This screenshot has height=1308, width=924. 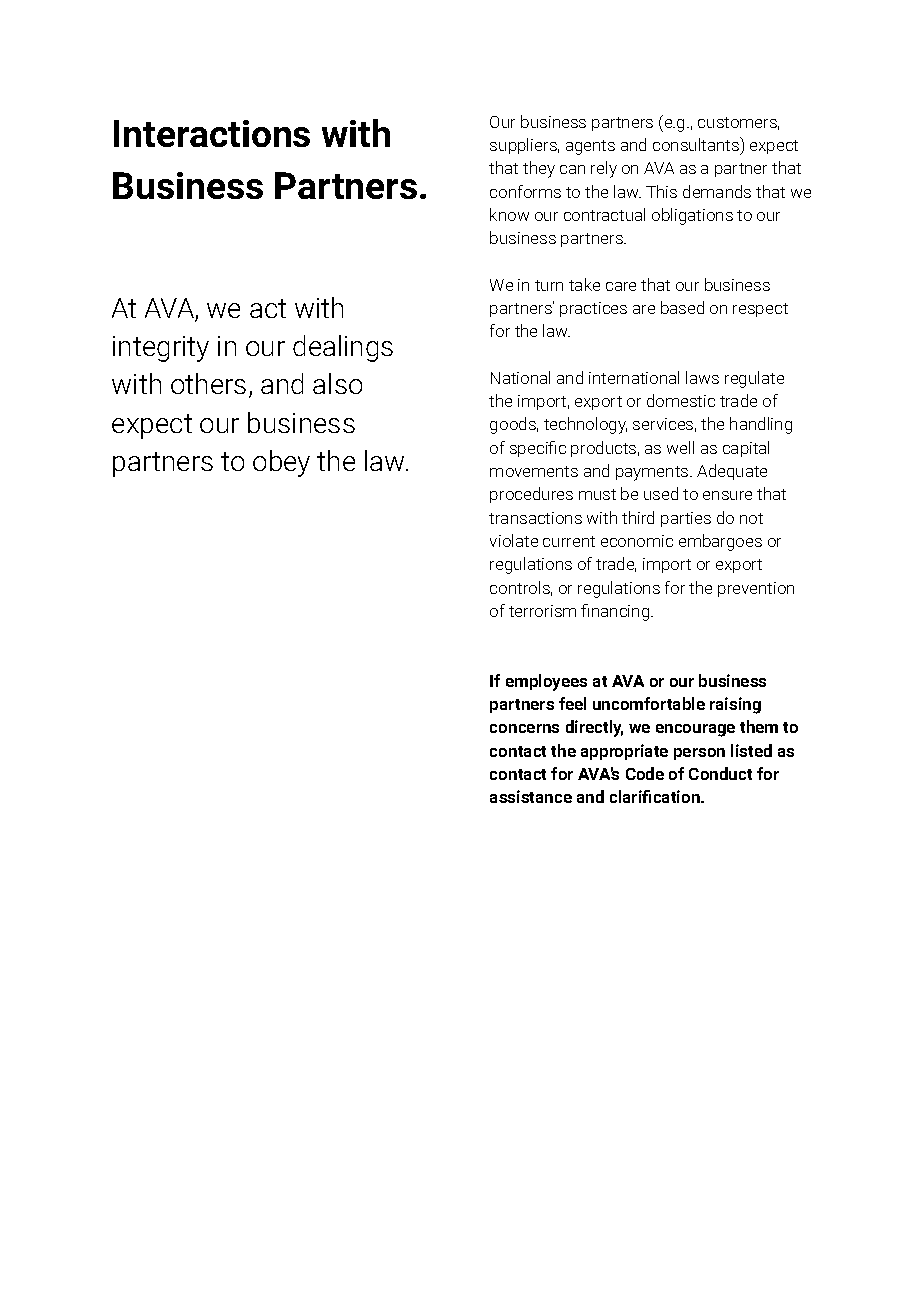 What do you see at coordinates (208, 383) in the screenshot?
I see `others` at bounding box center [208, 383].
